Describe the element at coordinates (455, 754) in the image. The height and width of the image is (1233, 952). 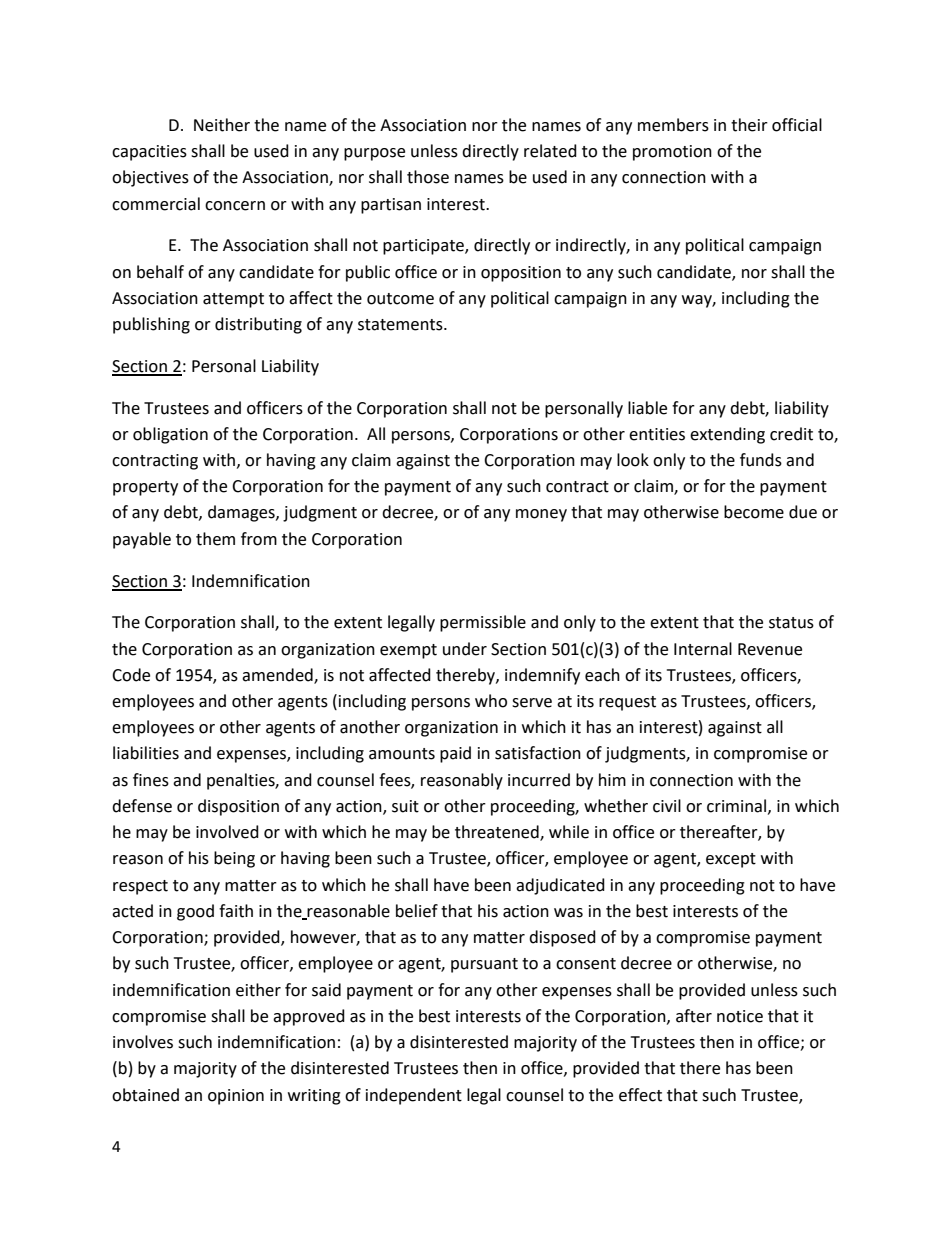
I see `paid` at that location.
